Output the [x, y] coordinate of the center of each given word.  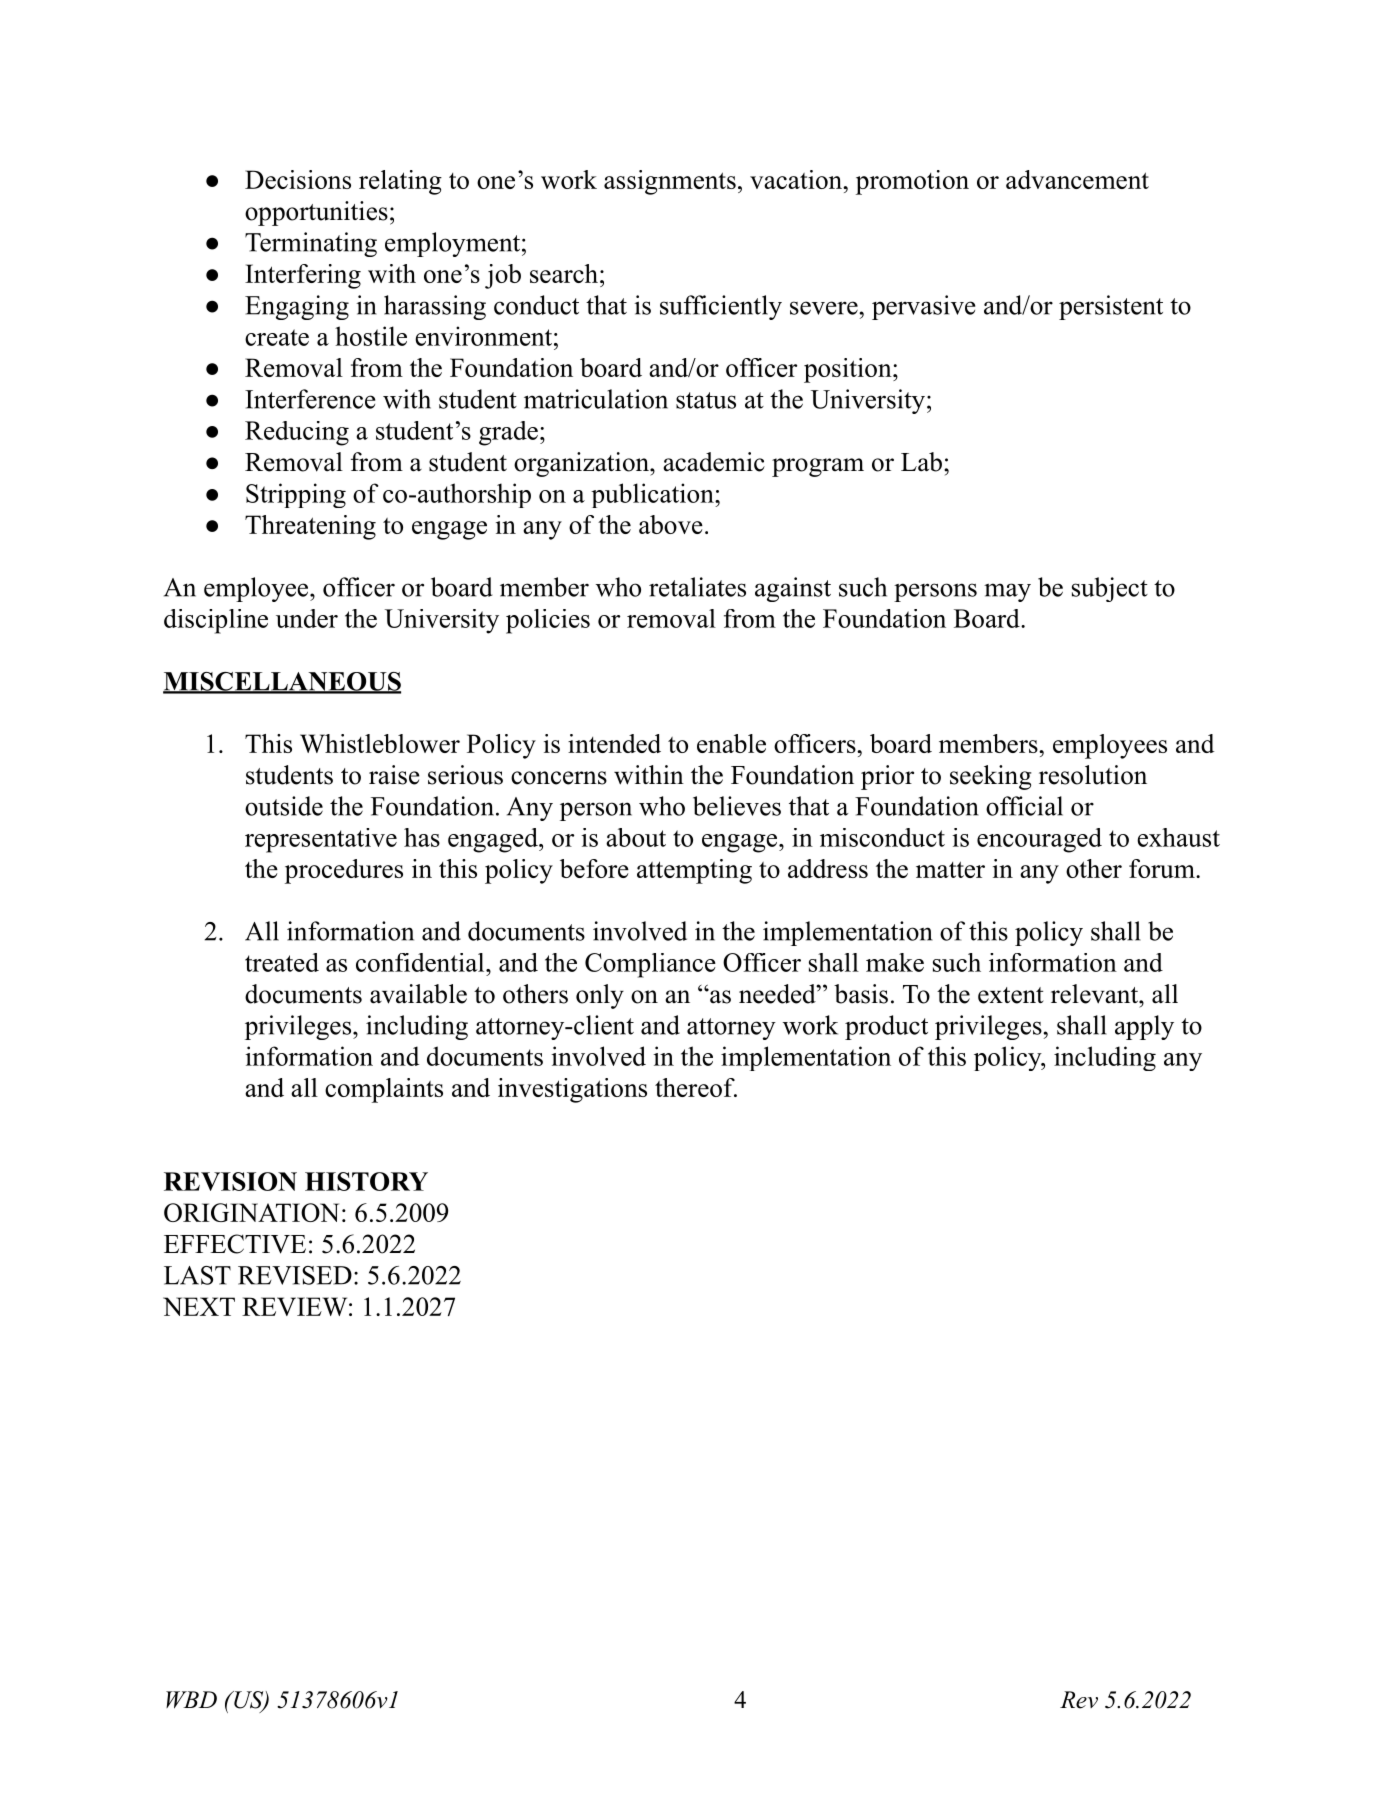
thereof [696, 1087]
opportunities [316, 213]
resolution [1093, 775]
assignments [670, 182]
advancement [1077, 179]
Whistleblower [380, 743]
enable [731, 743]
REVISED [295, 1275]
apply [1144, 1027]
